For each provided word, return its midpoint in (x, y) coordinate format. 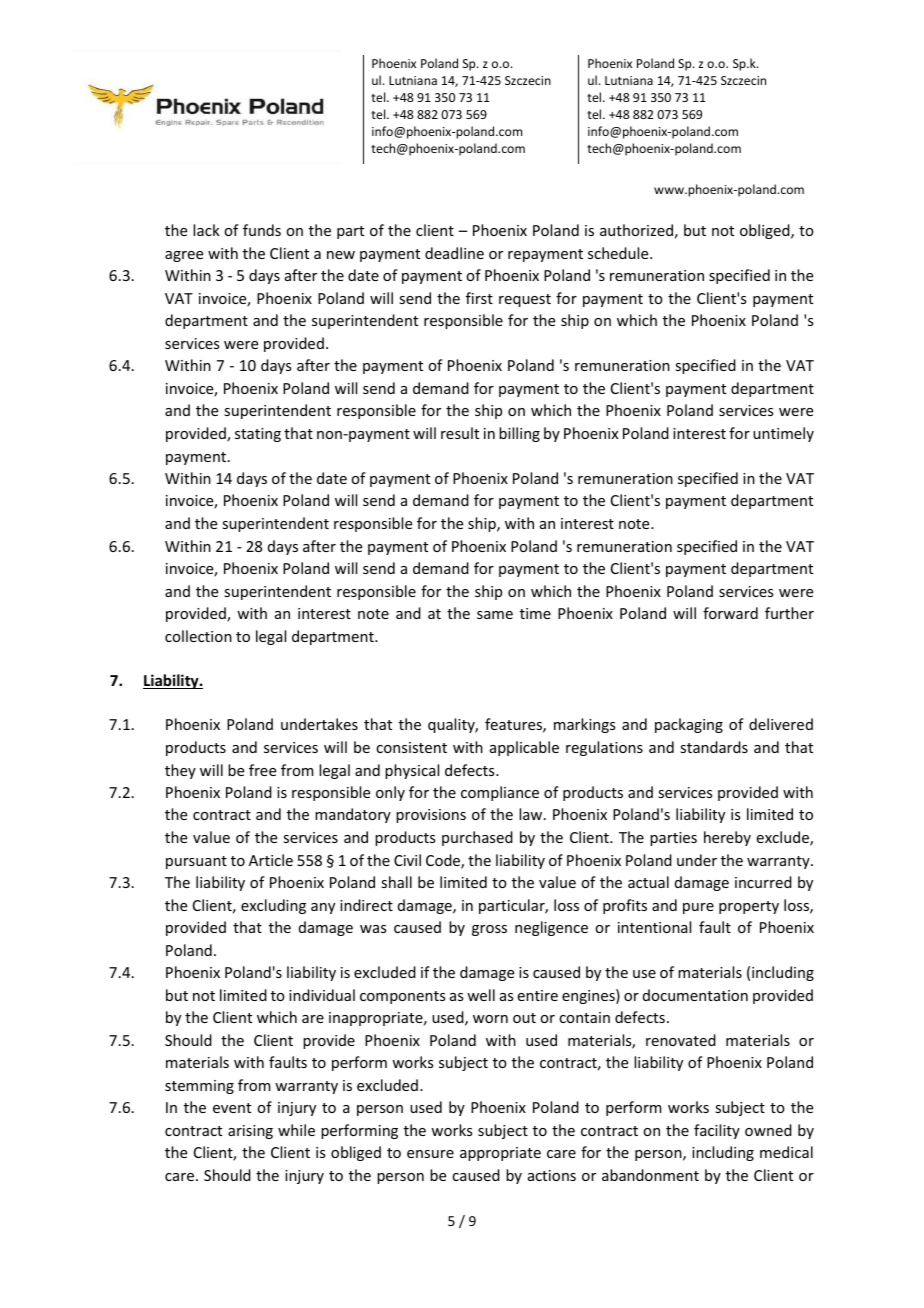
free (262, 770)
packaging (689, 725)
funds (262, 230)
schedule (619, 253)
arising (250, 1132)
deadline (454, 253)
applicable (524, 748)
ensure (430, 1154)
